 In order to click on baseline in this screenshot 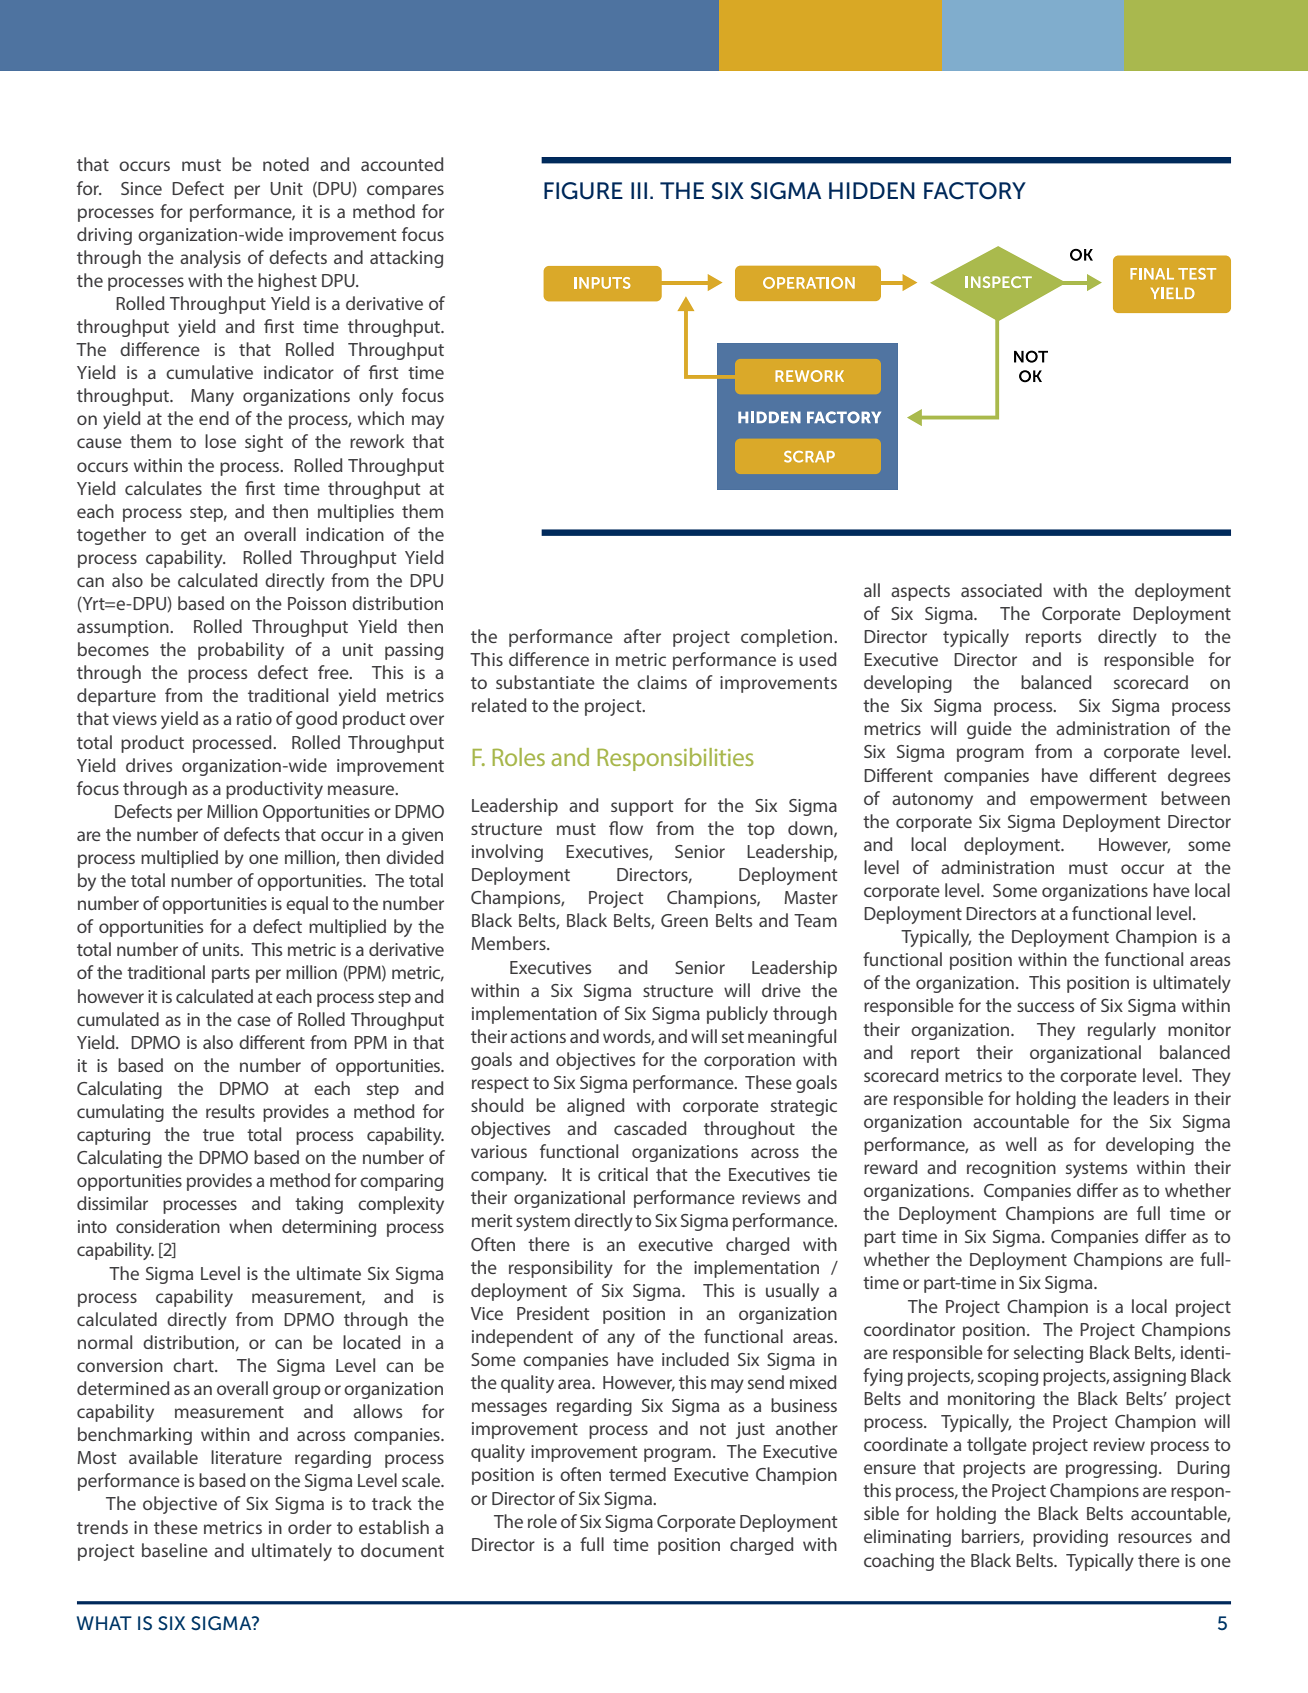, I will do `click(175, 1550)`.
